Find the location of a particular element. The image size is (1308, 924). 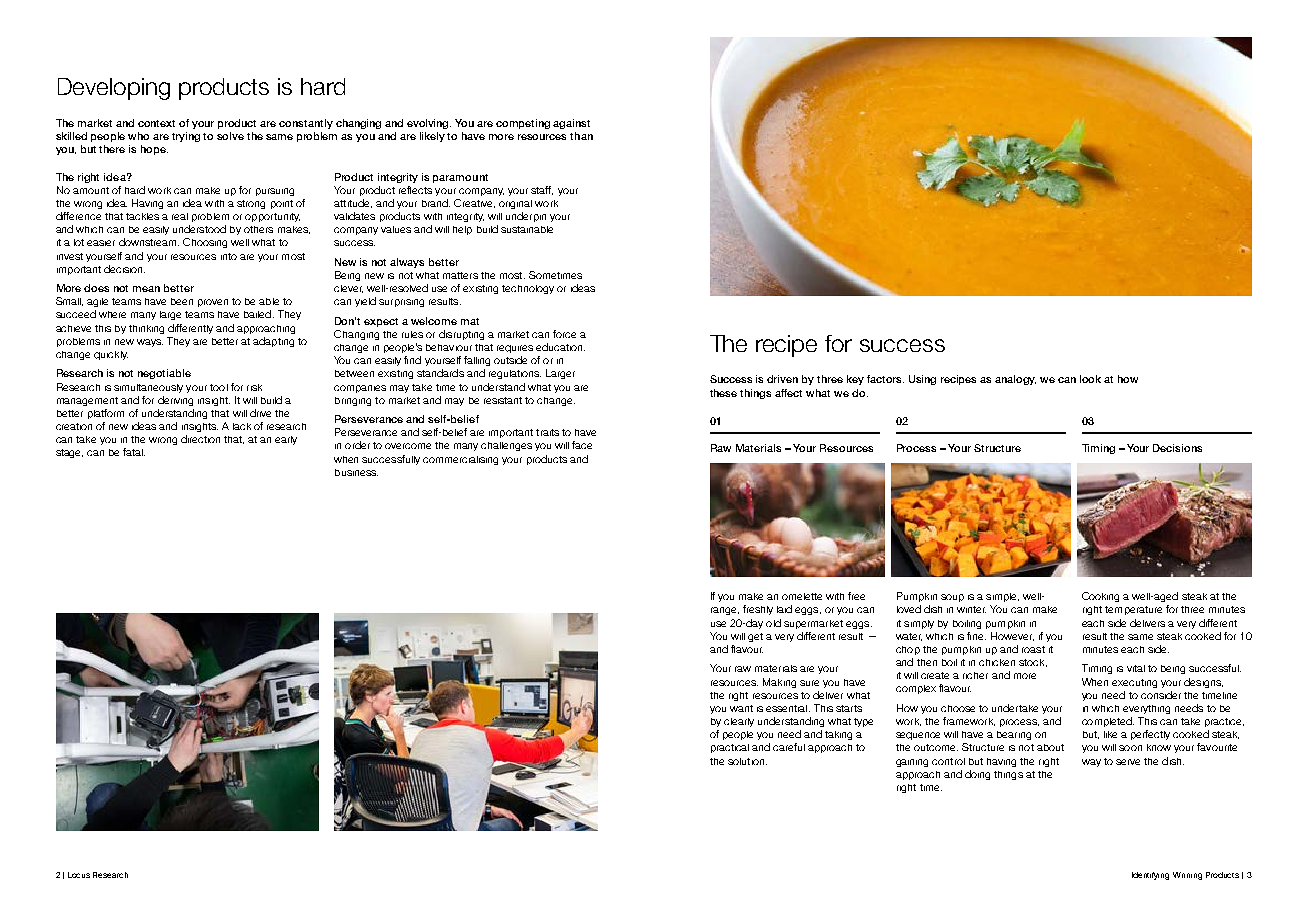

technology is located at coordinates (528, 289).
